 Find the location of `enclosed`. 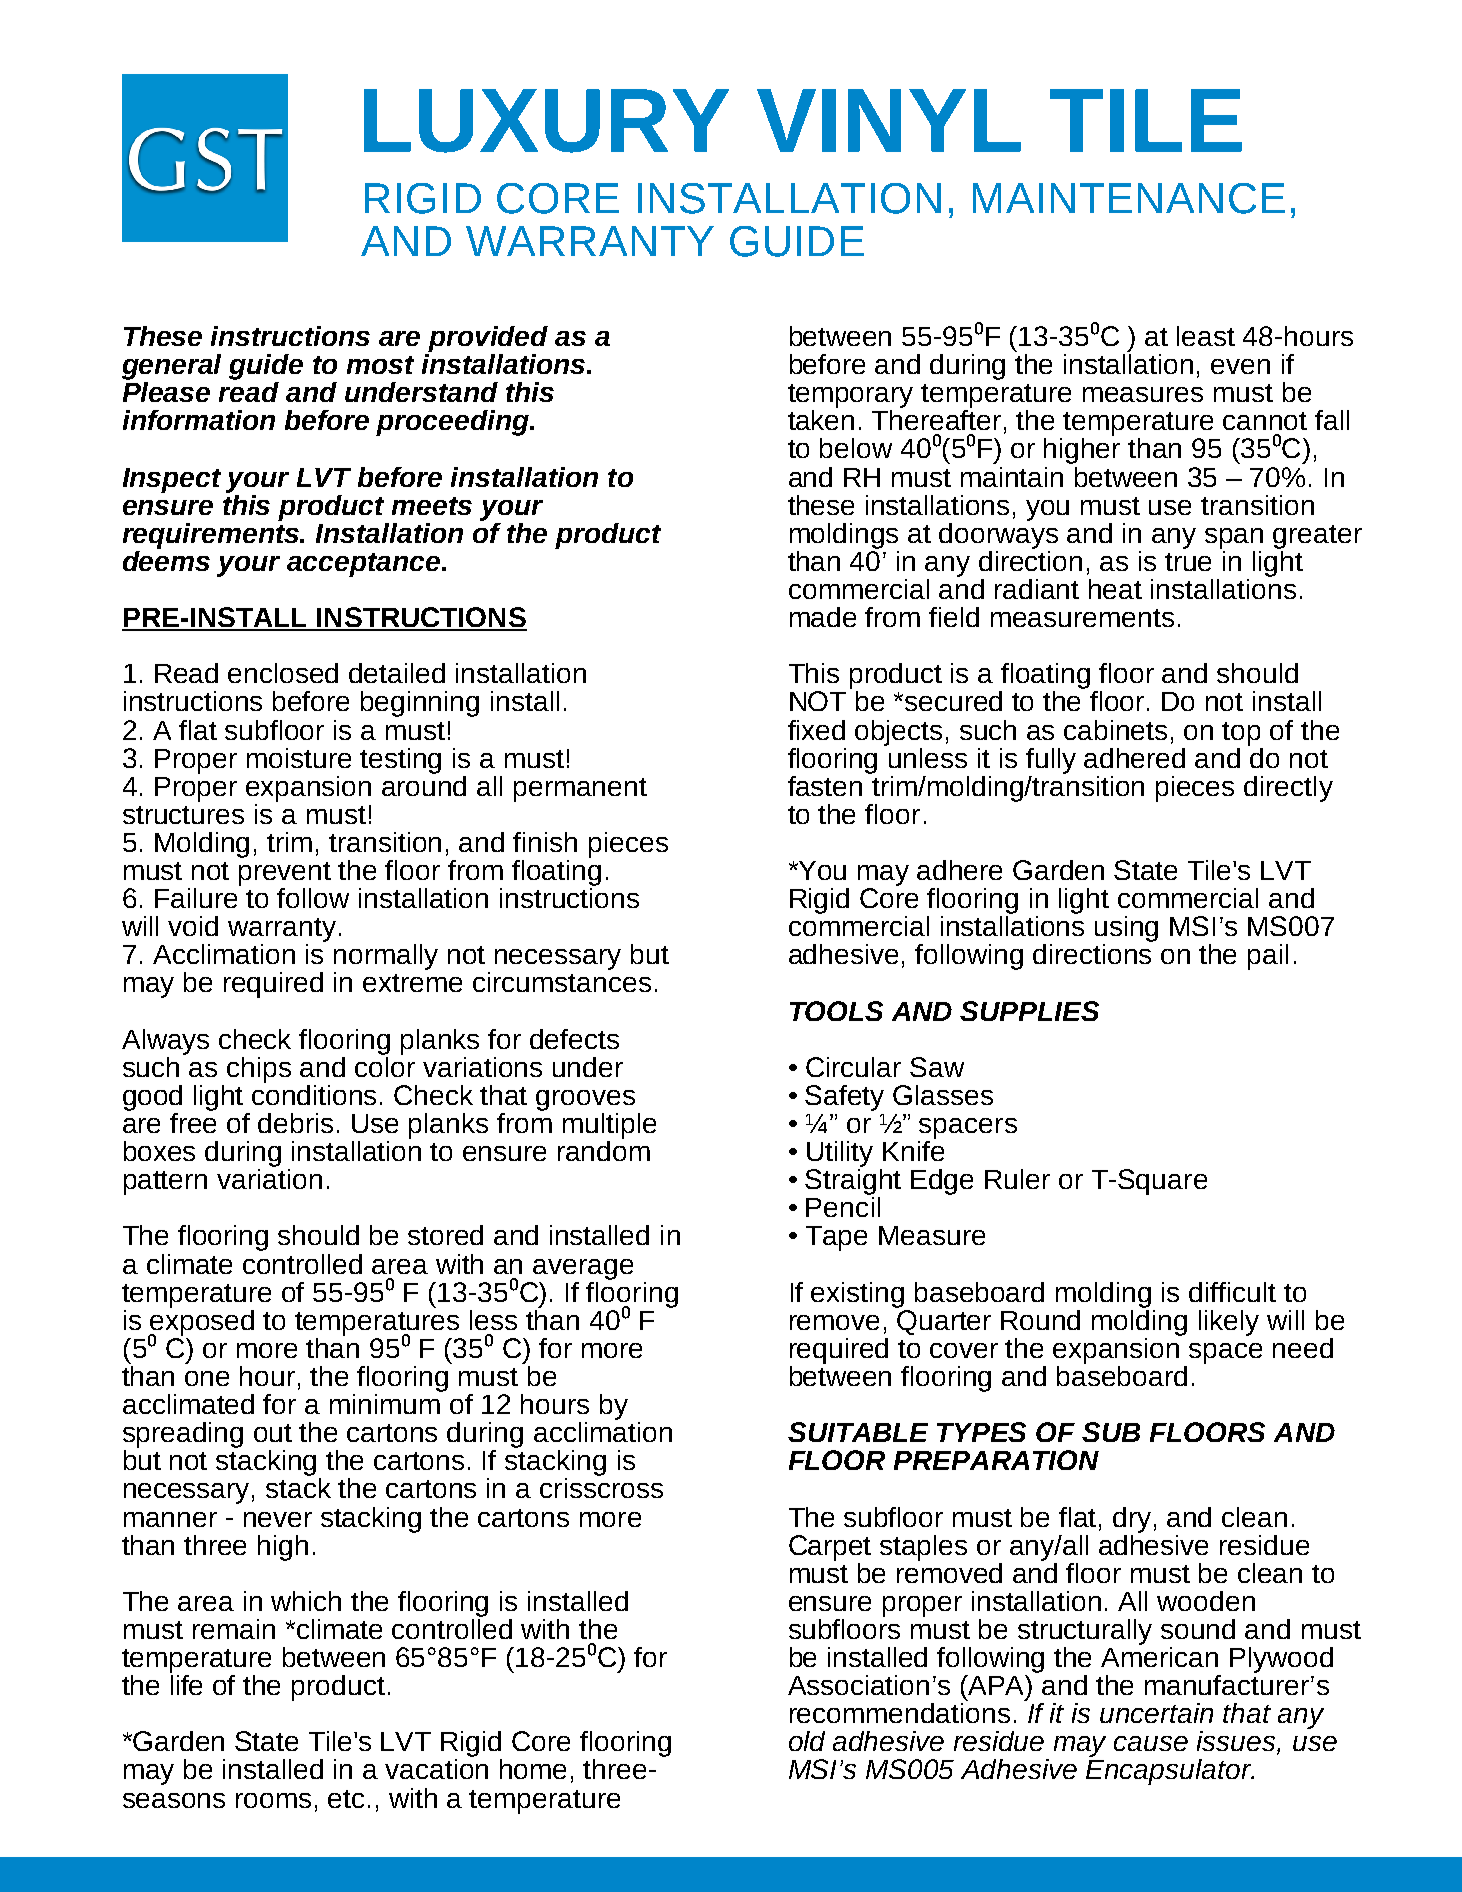

enclosed is located at coordinates (283, 673).
